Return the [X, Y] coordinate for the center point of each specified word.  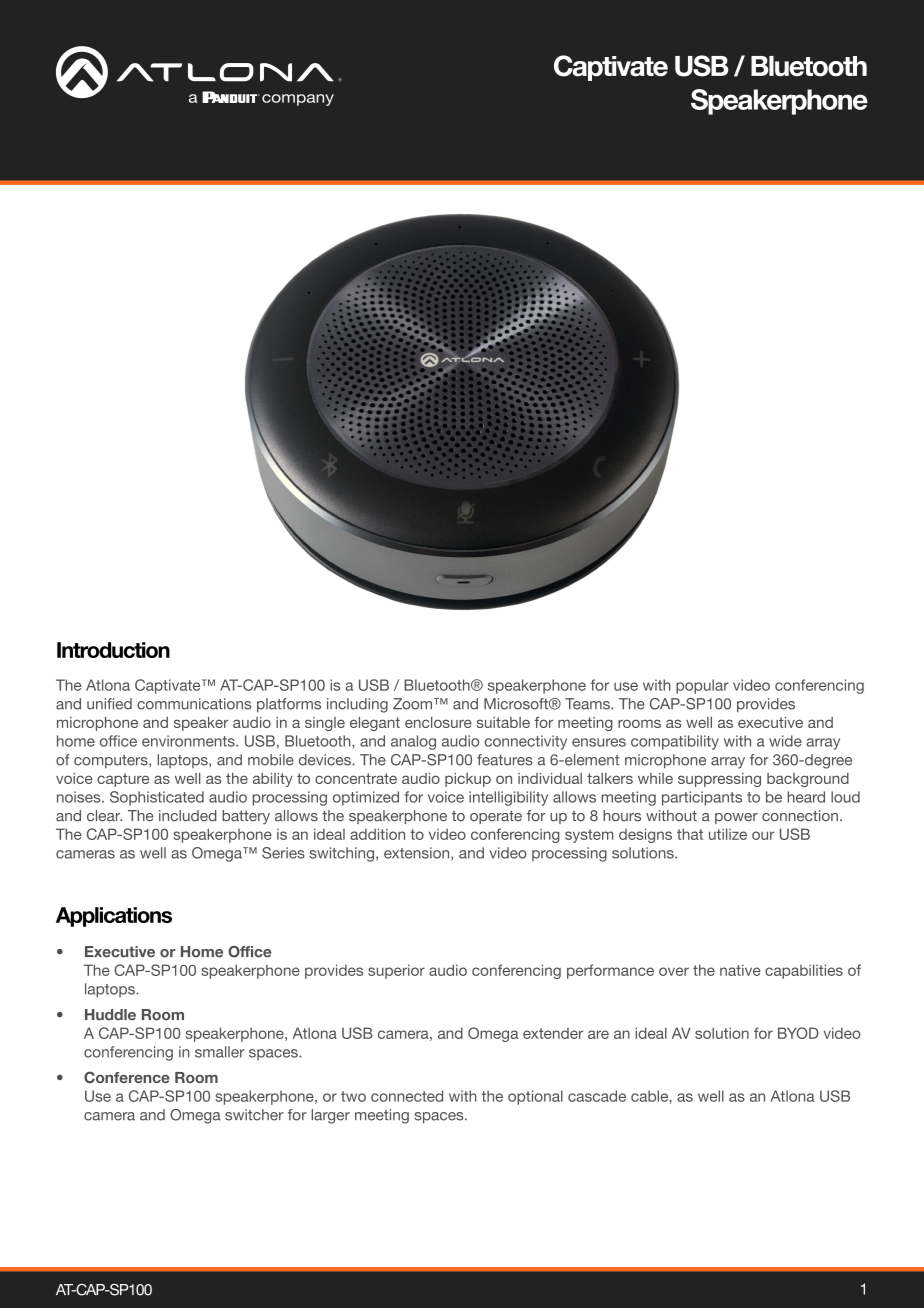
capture [123, 780]
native [740, 970]
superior [396, 971]
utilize [728, 834]
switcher [254, 1115]
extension [418, 854]
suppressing [719, 780]
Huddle [110, 1015]
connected [407, 1096]
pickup [468, 780]
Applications [114, 917]
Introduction [113, 650]
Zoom [414, 704]
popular [702, 686]
